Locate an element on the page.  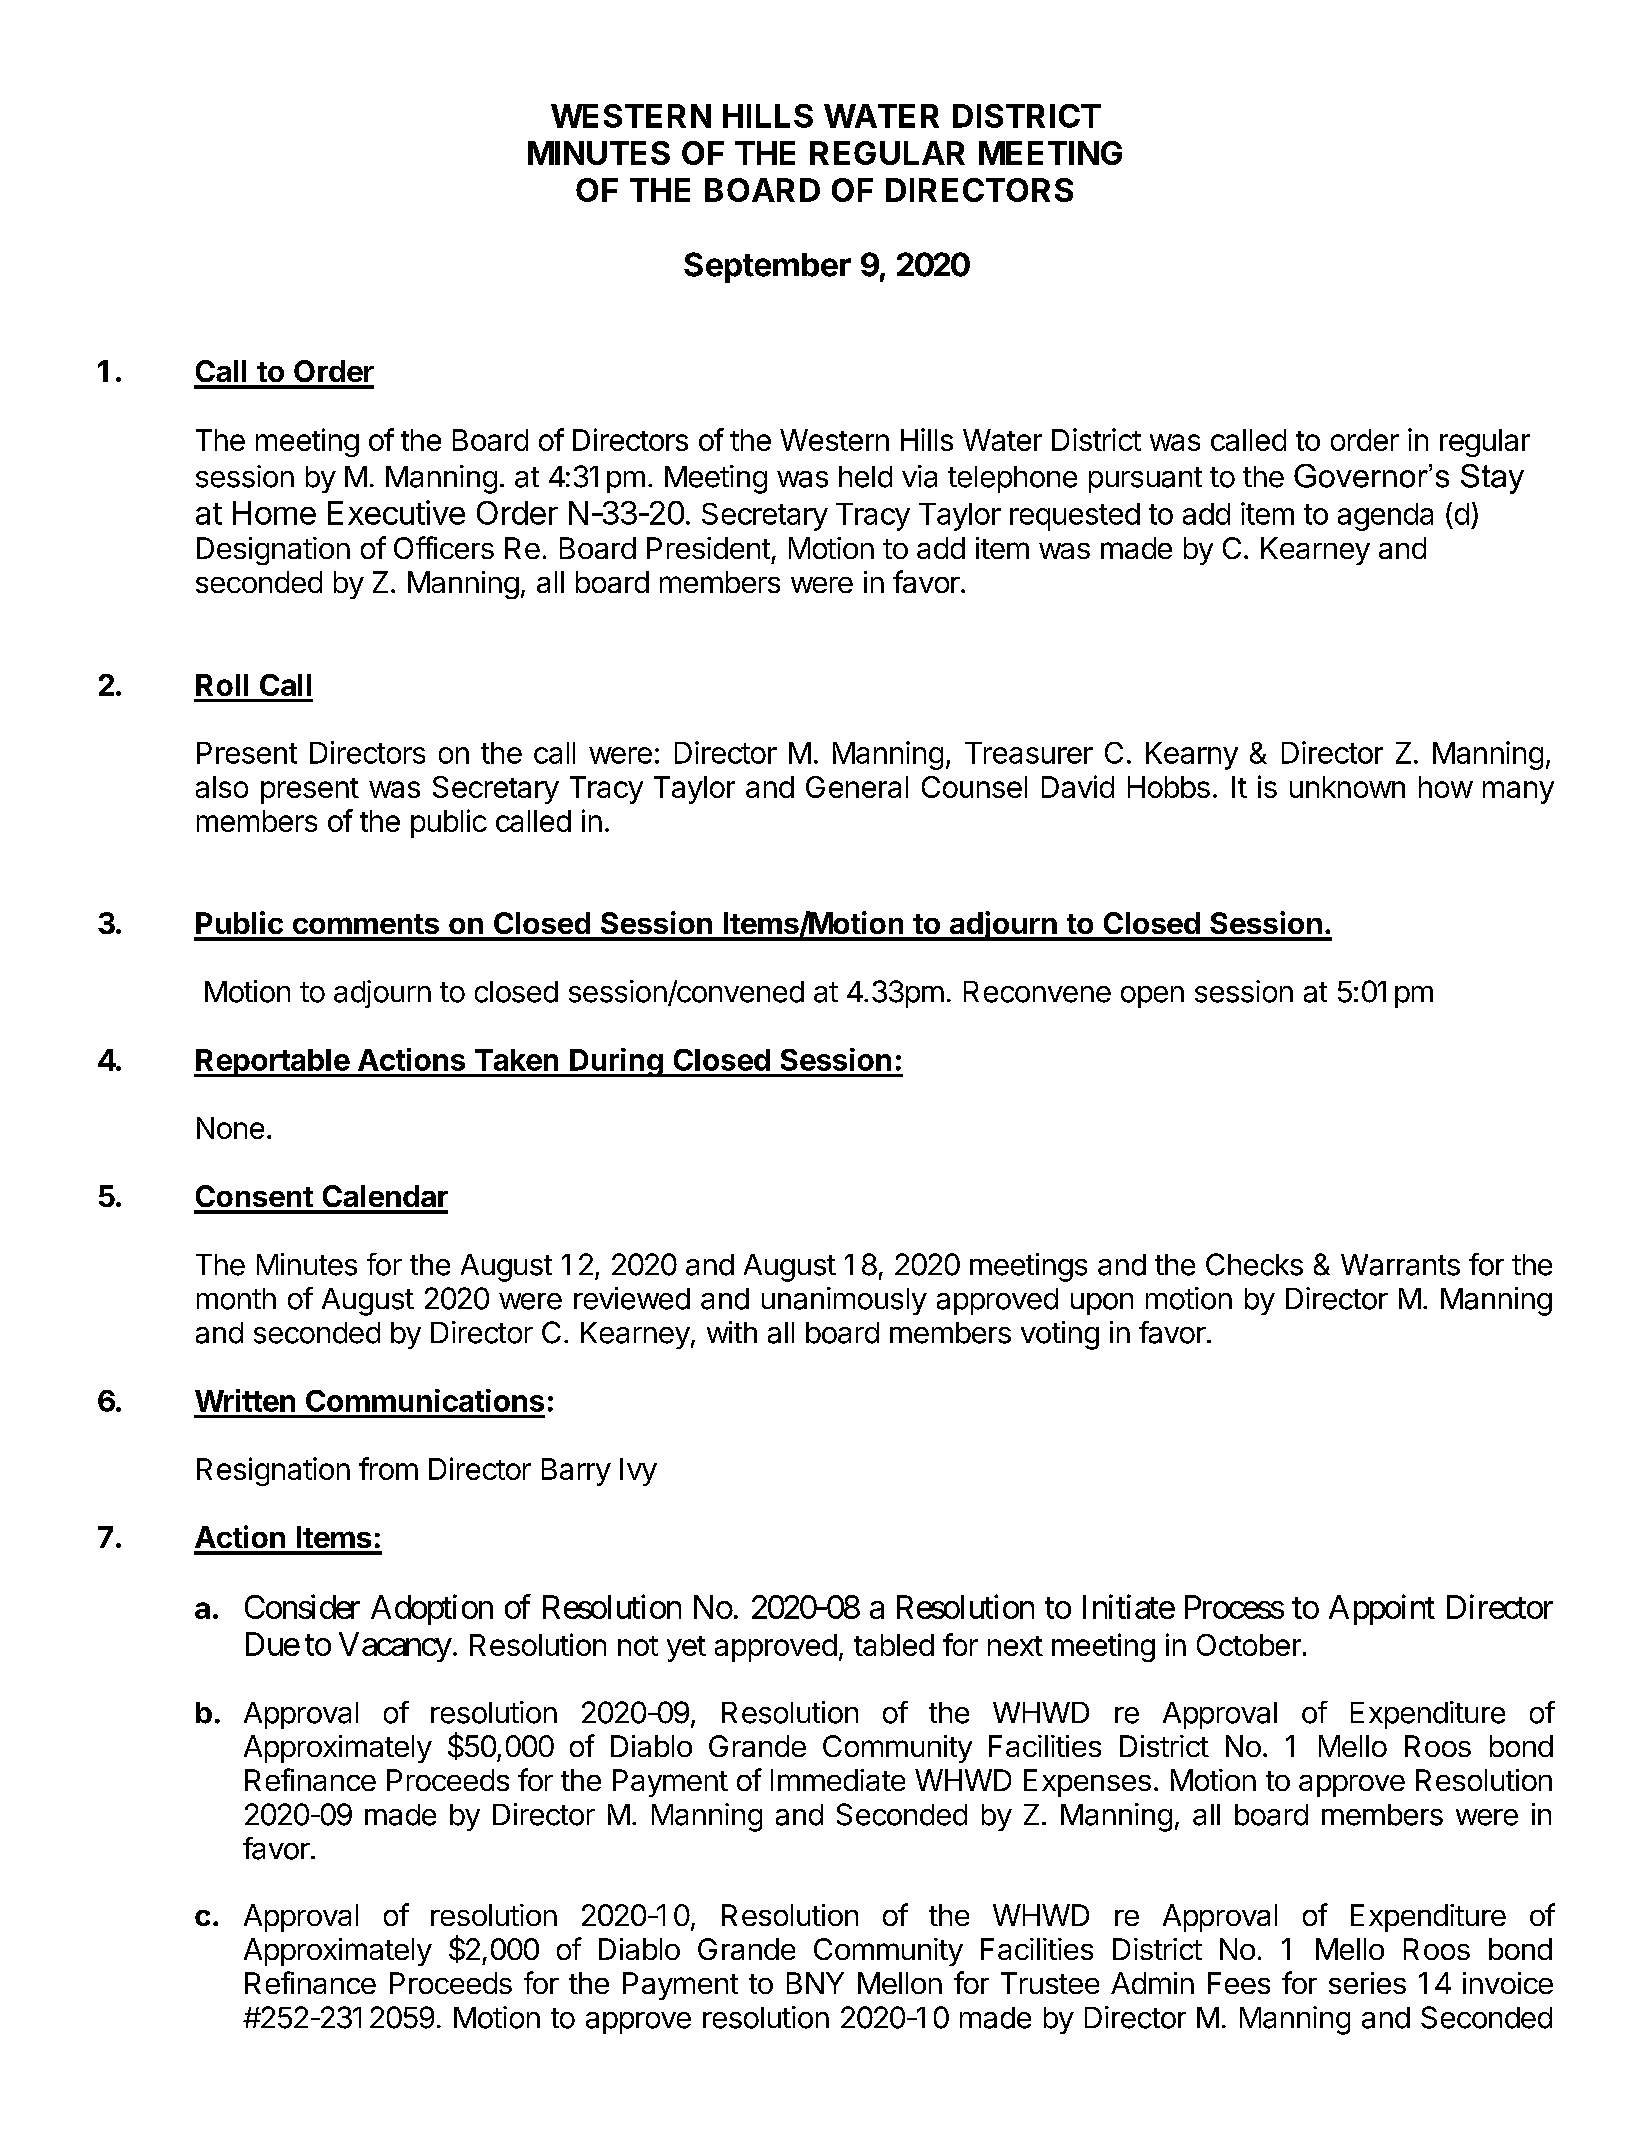
Executive is located at coordinates (396, 512).
